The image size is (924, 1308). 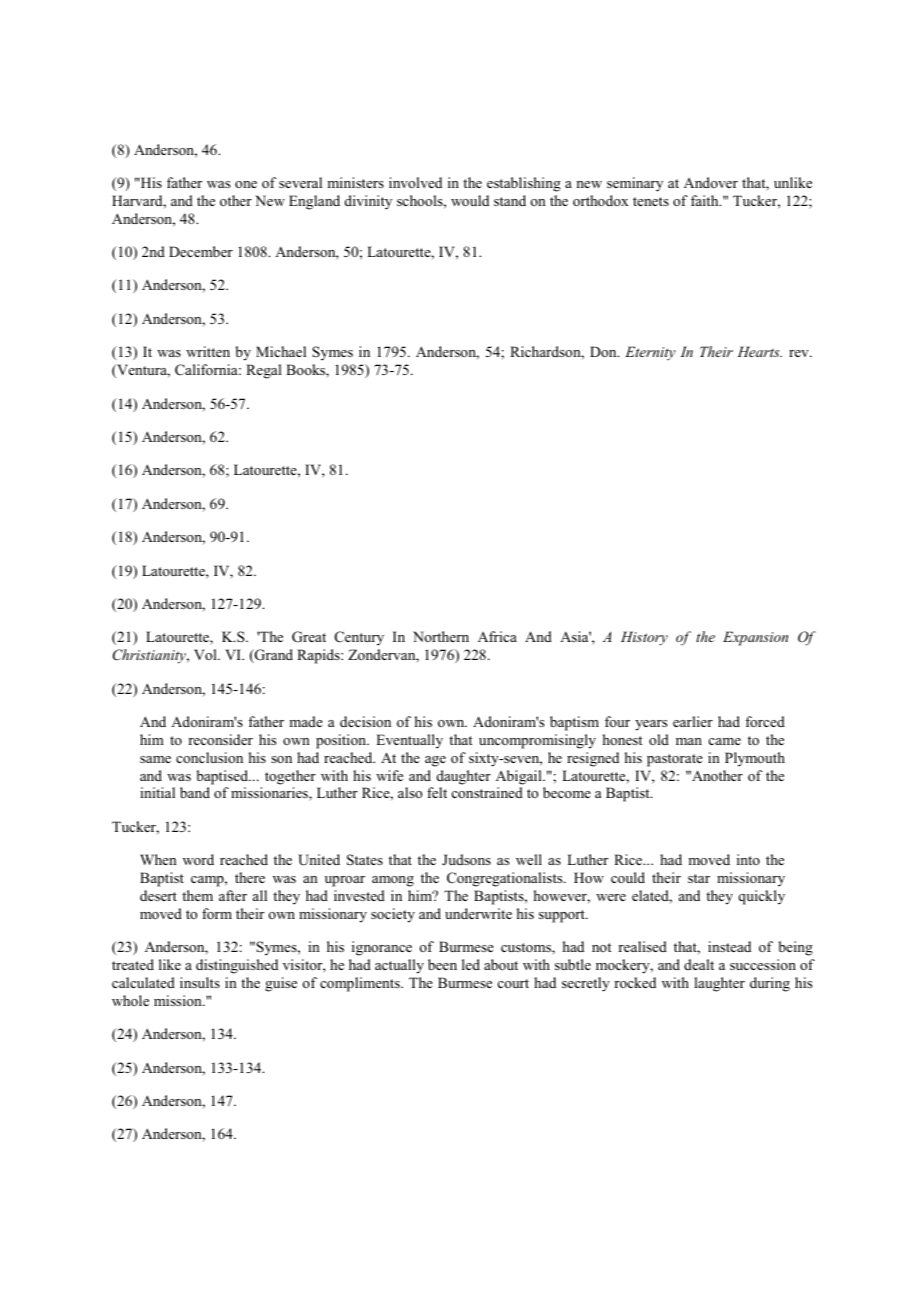 What do you see at coordinates (470, 200) in the page?
I see `would` at bounding box center [470, 200].
